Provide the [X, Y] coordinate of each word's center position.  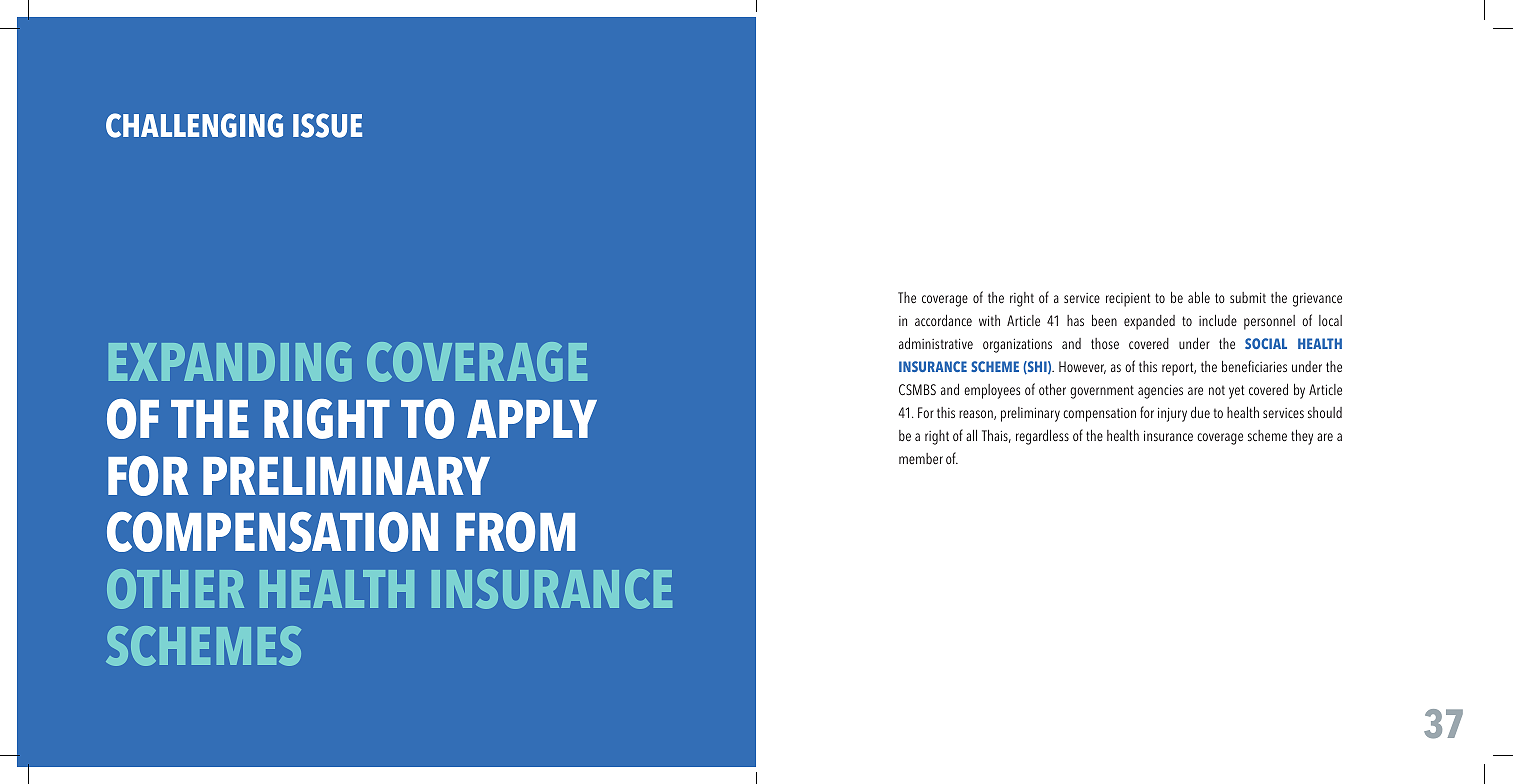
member [921, 458]
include [1218, 320]
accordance [943, 320]
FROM [515, 532]
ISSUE [327, 125]
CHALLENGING [194, 125]
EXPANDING [230, 362]
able [1199, 297]
